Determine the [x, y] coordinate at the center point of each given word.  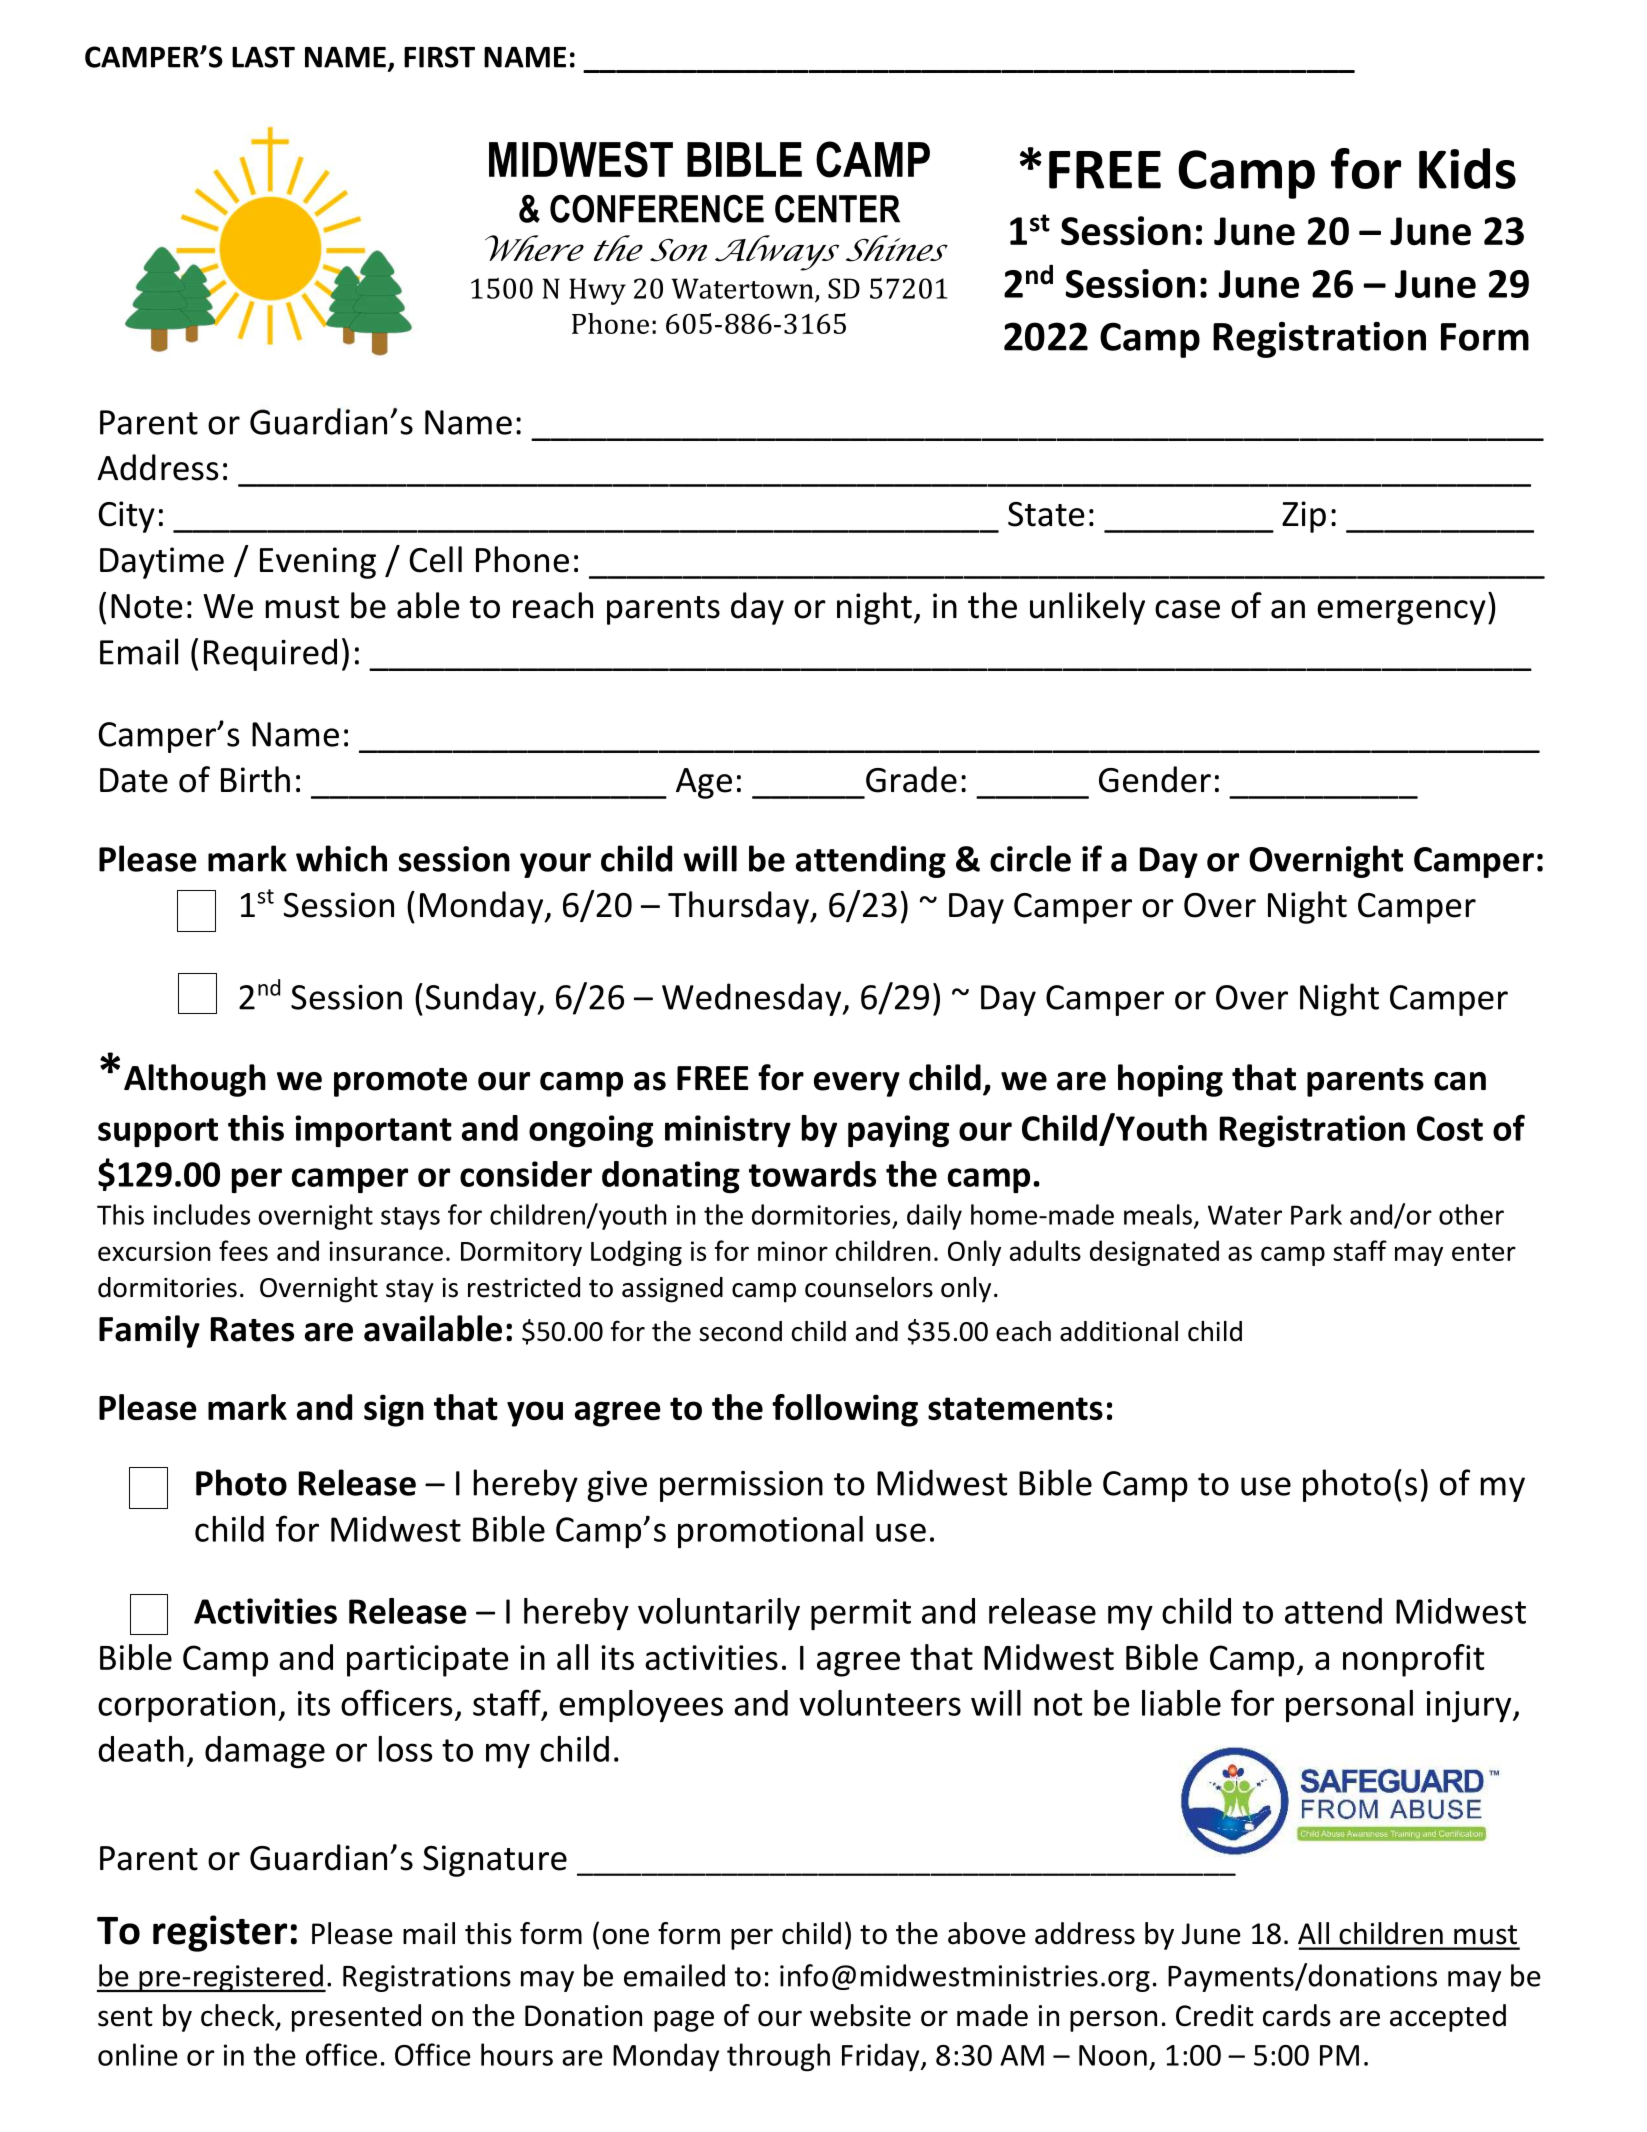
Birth [255, 779]
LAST [263, 57]
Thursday [739, 907]
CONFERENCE [657, 209]
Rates [252, 1329]
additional [1119, 1331]
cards [1297, 2015]
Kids [1467, 168]
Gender [1155, 779]
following [845, 1410]
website [860, 2015]
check [239, 2016]
